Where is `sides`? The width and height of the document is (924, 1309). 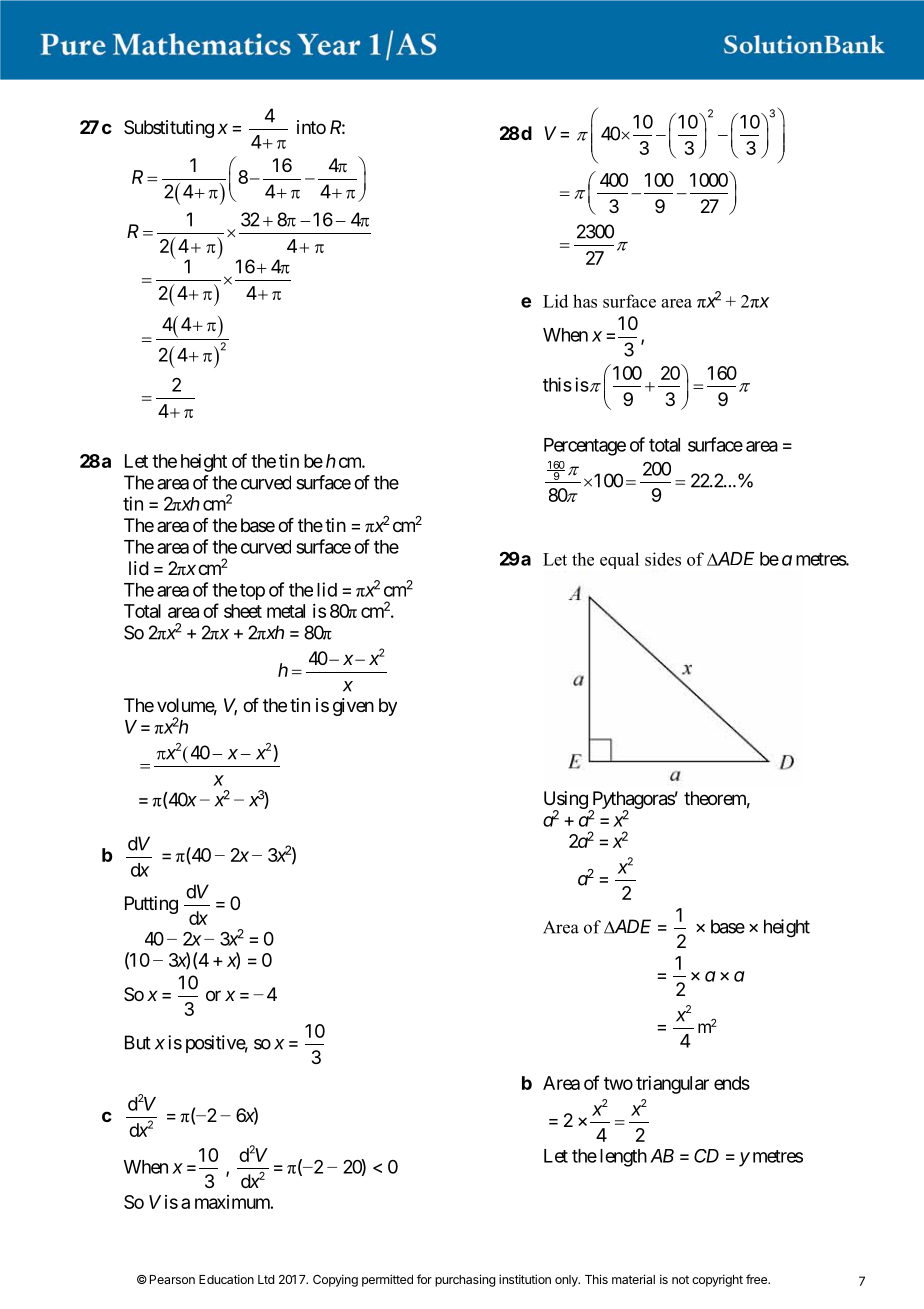
sides is located at coordinates (663, 559).
